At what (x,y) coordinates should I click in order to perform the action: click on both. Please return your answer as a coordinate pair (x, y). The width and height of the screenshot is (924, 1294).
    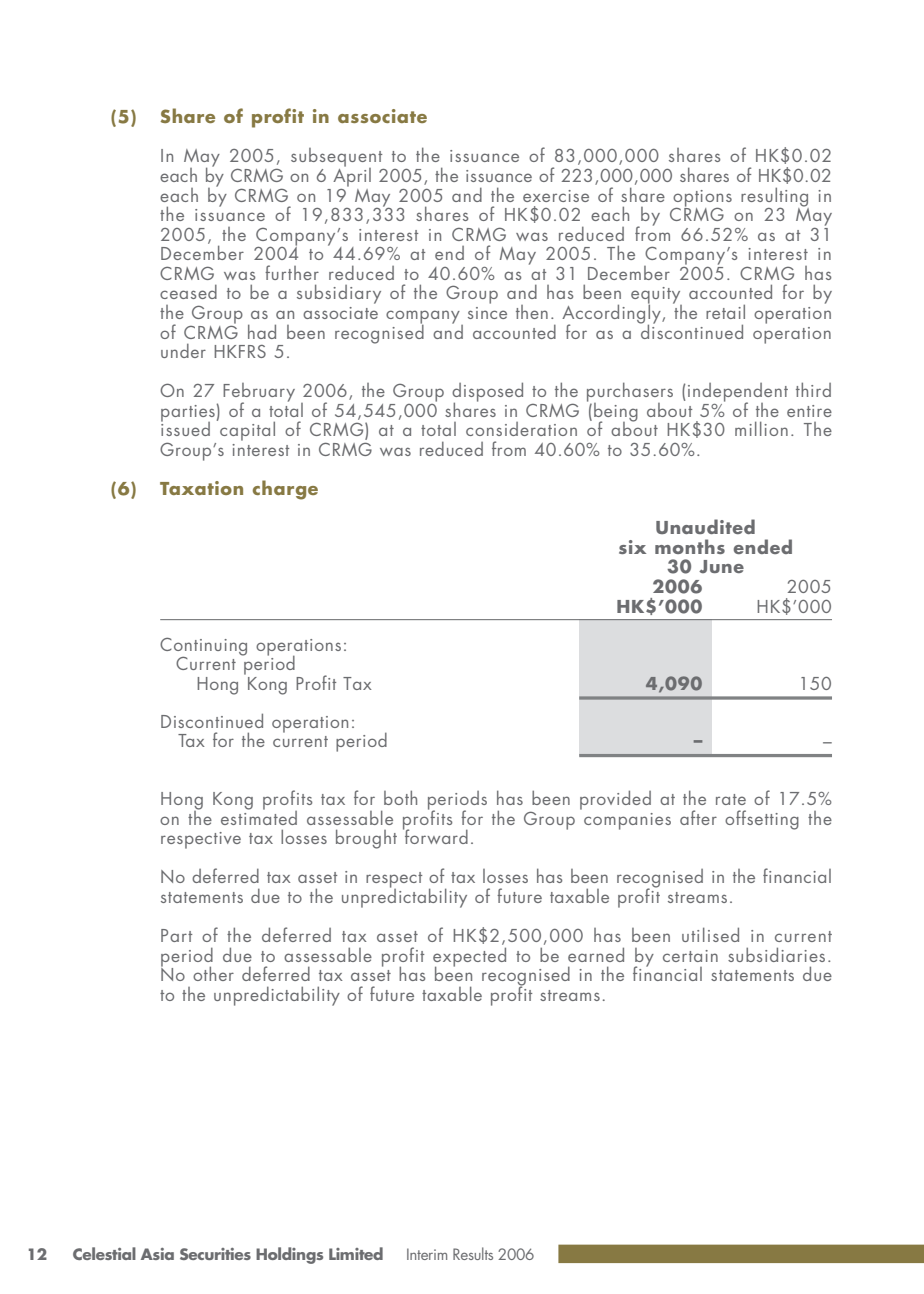
    Looking at the image, I should click on (400, 797).
